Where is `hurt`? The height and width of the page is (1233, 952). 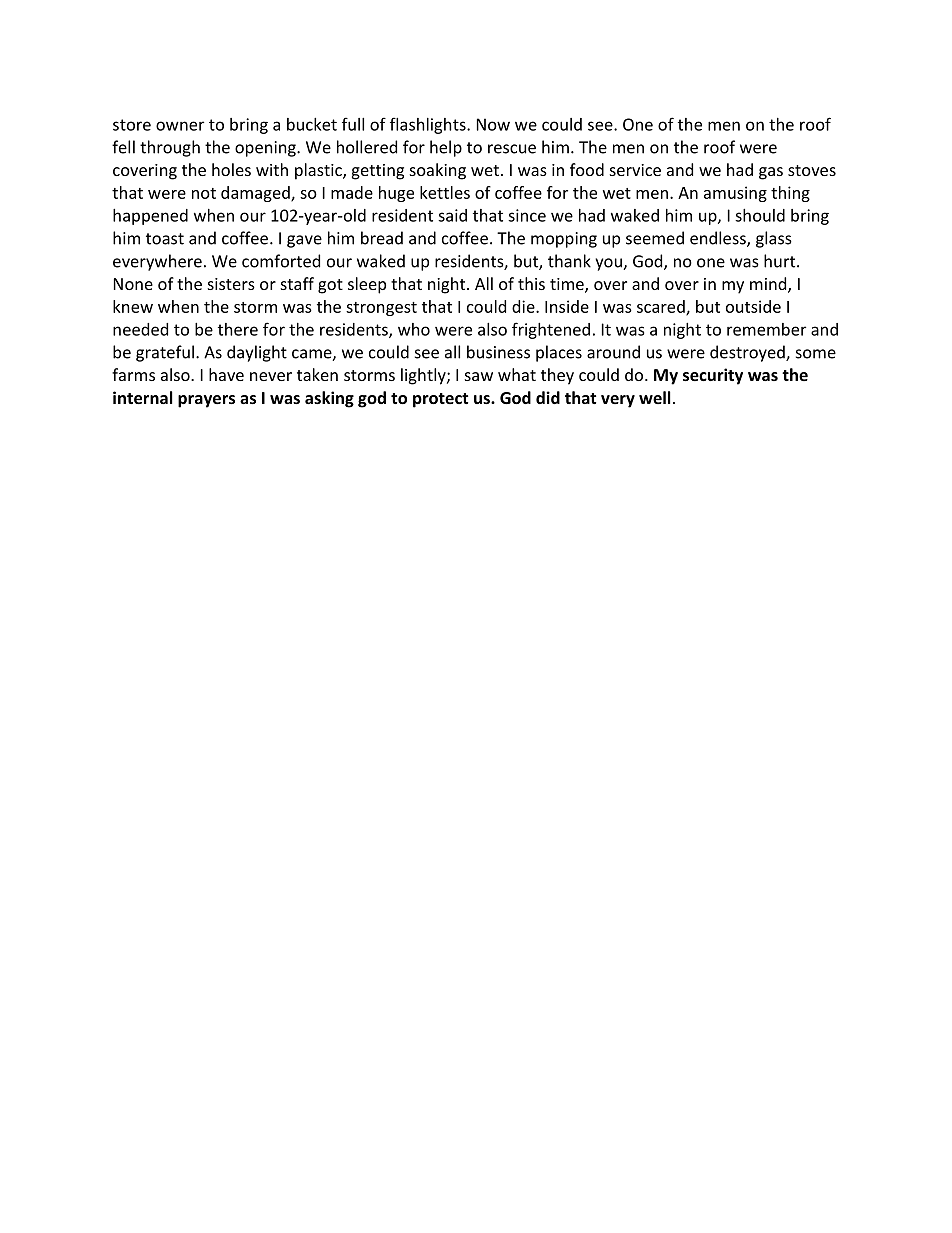 hurt is located at coordinates (781, 261).
